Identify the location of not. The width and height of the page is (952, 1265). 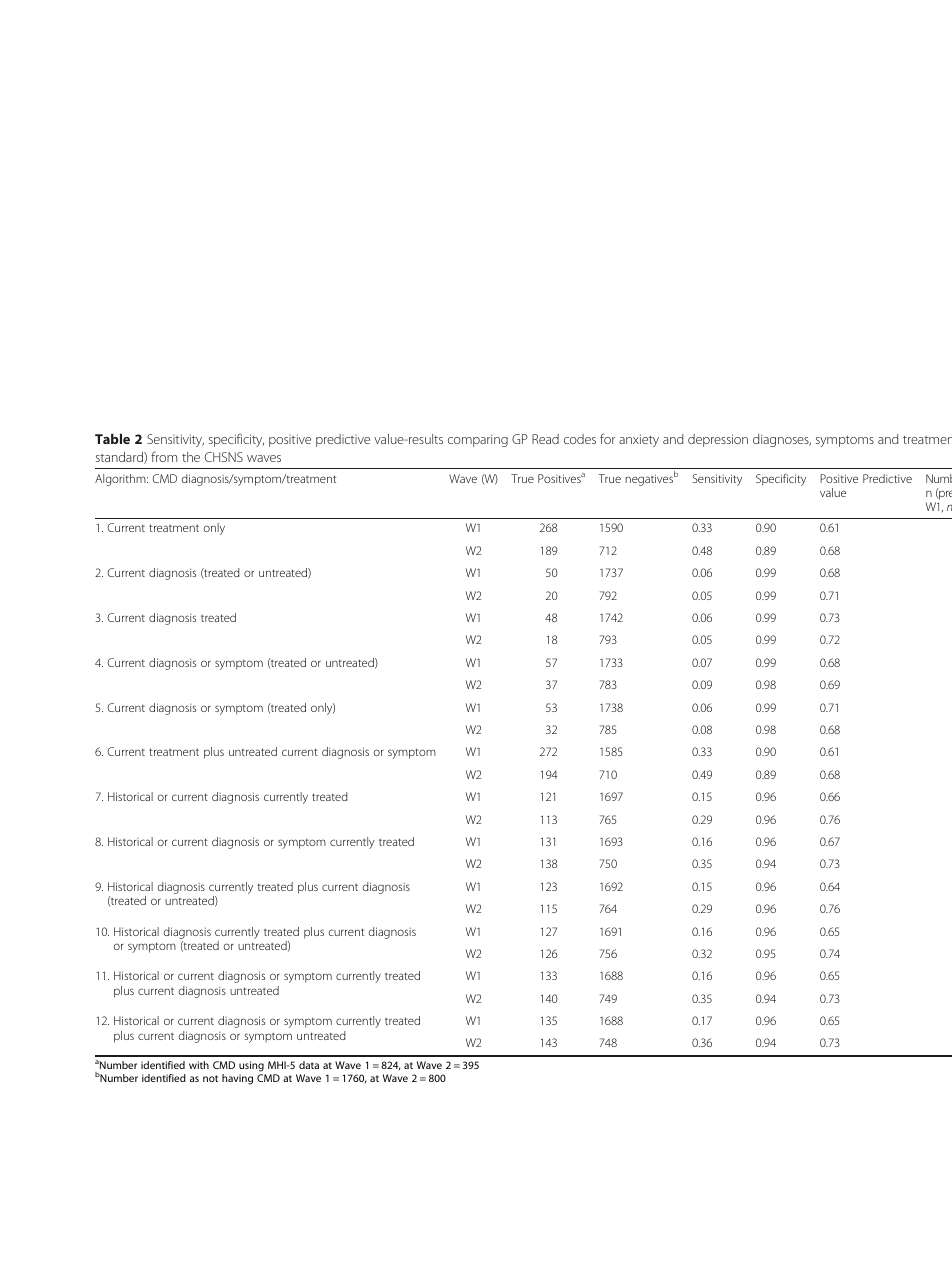
(210, 1078).
